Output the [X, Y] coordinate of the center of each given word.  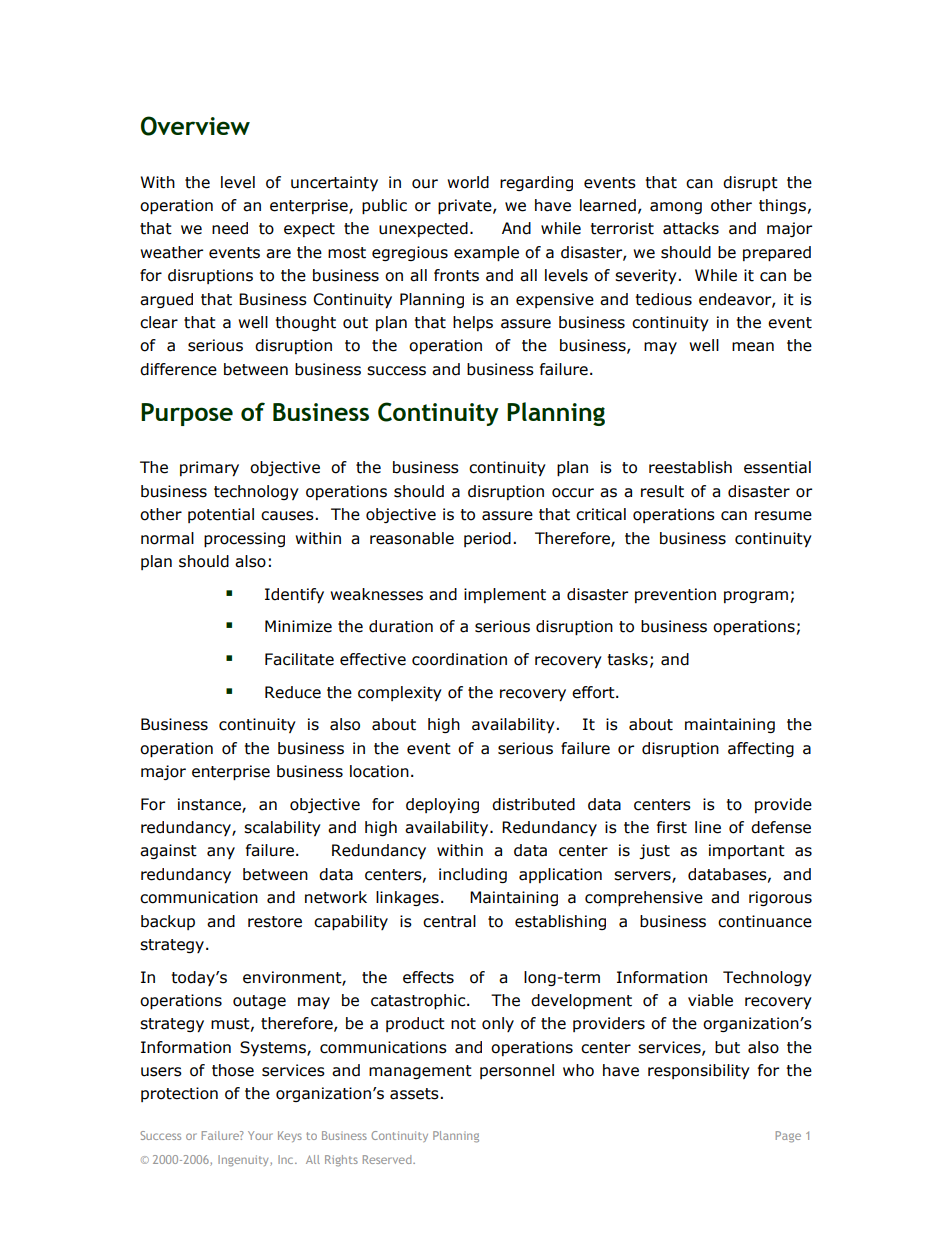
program [756, 597]
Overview [195, 126]
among [676, 208]
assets [415, 1094]
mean [753, 347]
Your [260, 1135]
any [221, 853]
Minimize [298, 626]
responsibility [699, 1071]
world [468, 182]
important [747, 851]
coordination [459, 659]
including [473, 875]
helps [473, 323]
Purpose [187, 414]
